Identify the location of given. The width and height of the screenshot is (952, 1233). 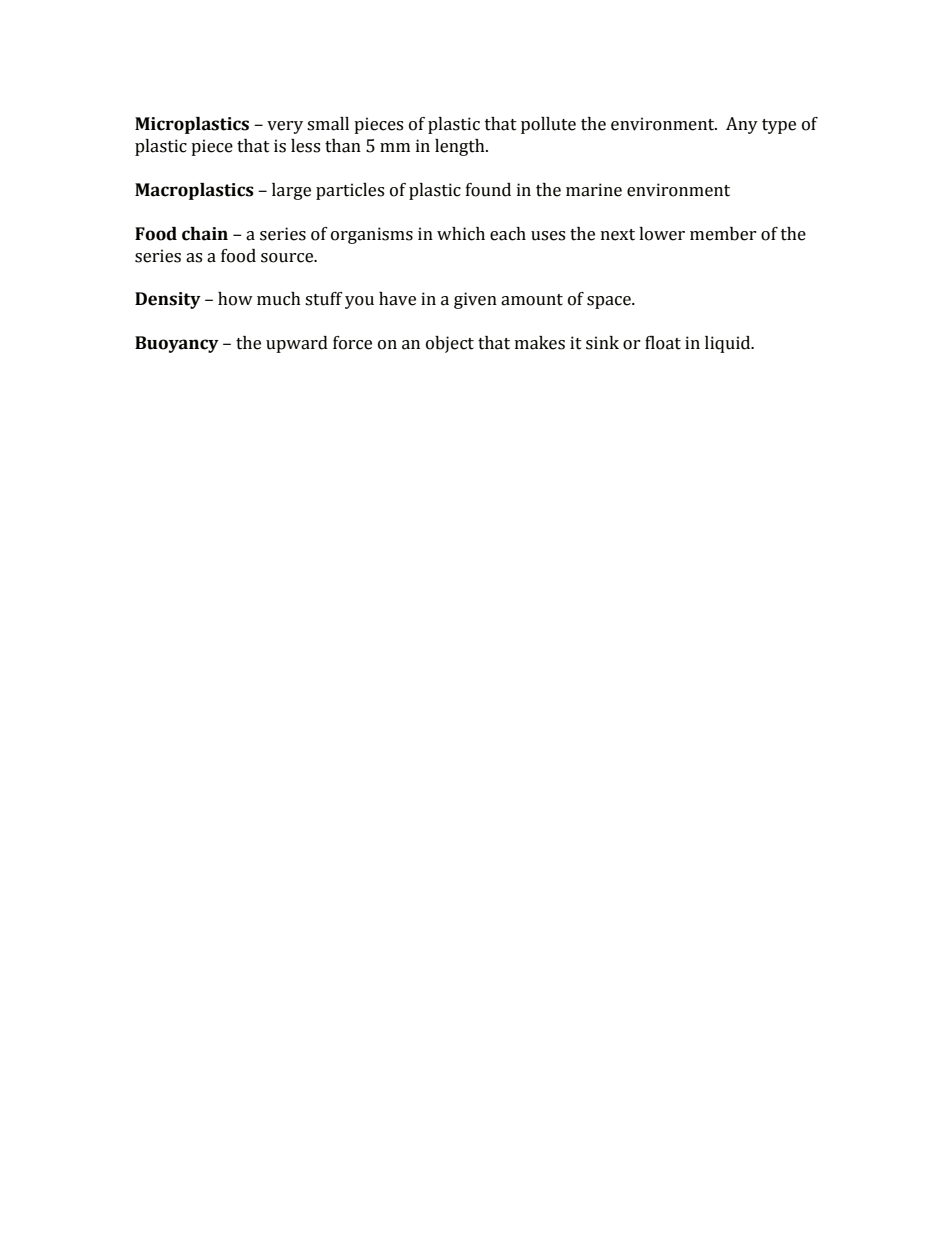
(475, 300).
